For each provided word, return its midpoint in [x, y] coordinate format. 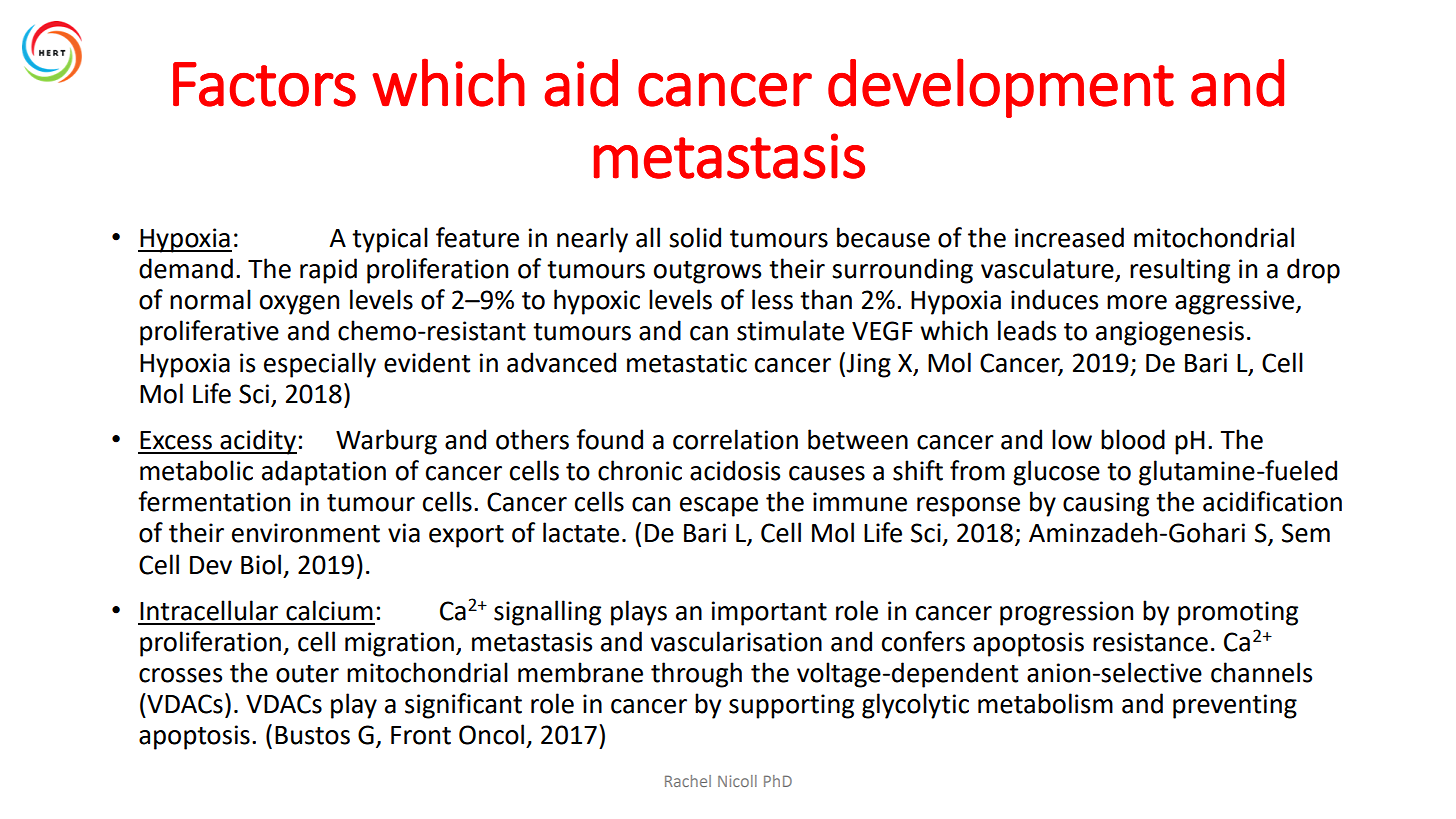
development [1001, 88]
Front [421, 735]
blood [1133, 439]
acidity [257, 442]
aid [581, 83]
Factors [264, 84]
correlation [735, 439]
